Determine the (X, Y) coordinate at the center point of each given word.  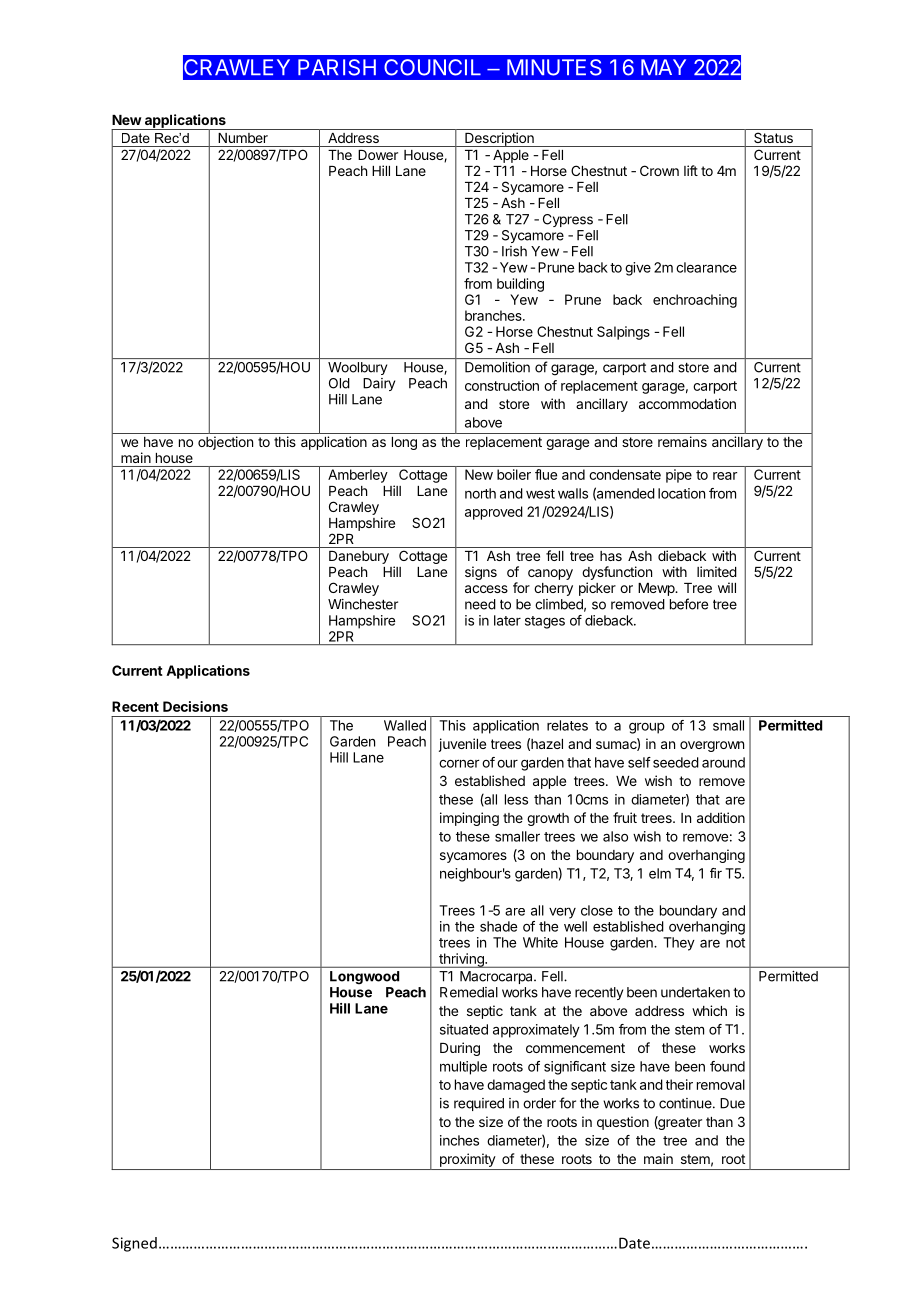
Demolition (497, 367)
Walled (405, 725)
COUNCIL (432, 67)
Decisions (195, 706)
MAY (663, 67)
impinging (469, 819)
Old (339, 383)
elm (660, 873)
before (689, 604)
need (480, 604)
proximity (468, 1160)
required (479, 1104)
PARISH (337, 67)
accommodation (687, 403)
